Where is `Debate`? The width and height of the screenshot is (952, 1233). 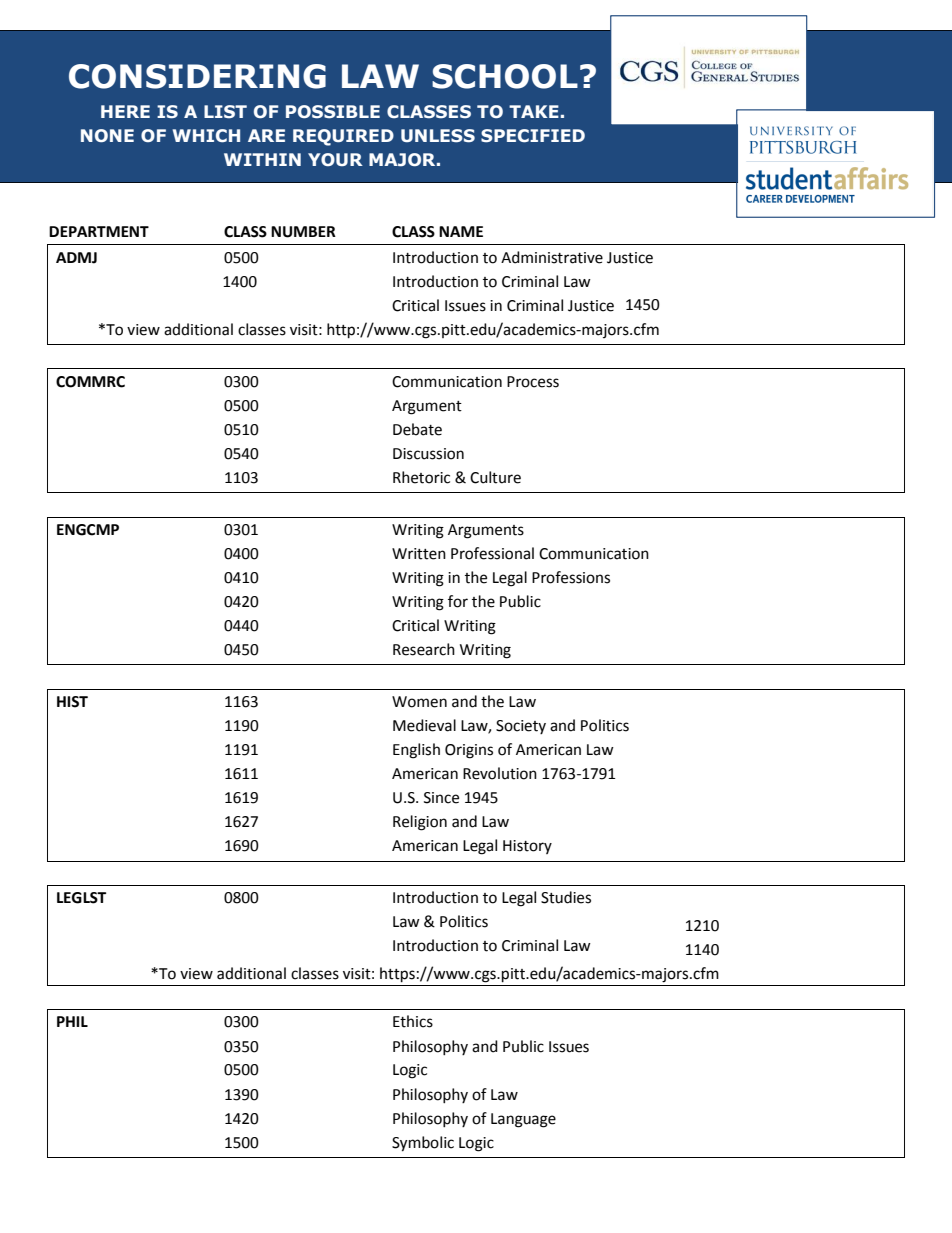 Debate is located at coordinates (417, 429).
